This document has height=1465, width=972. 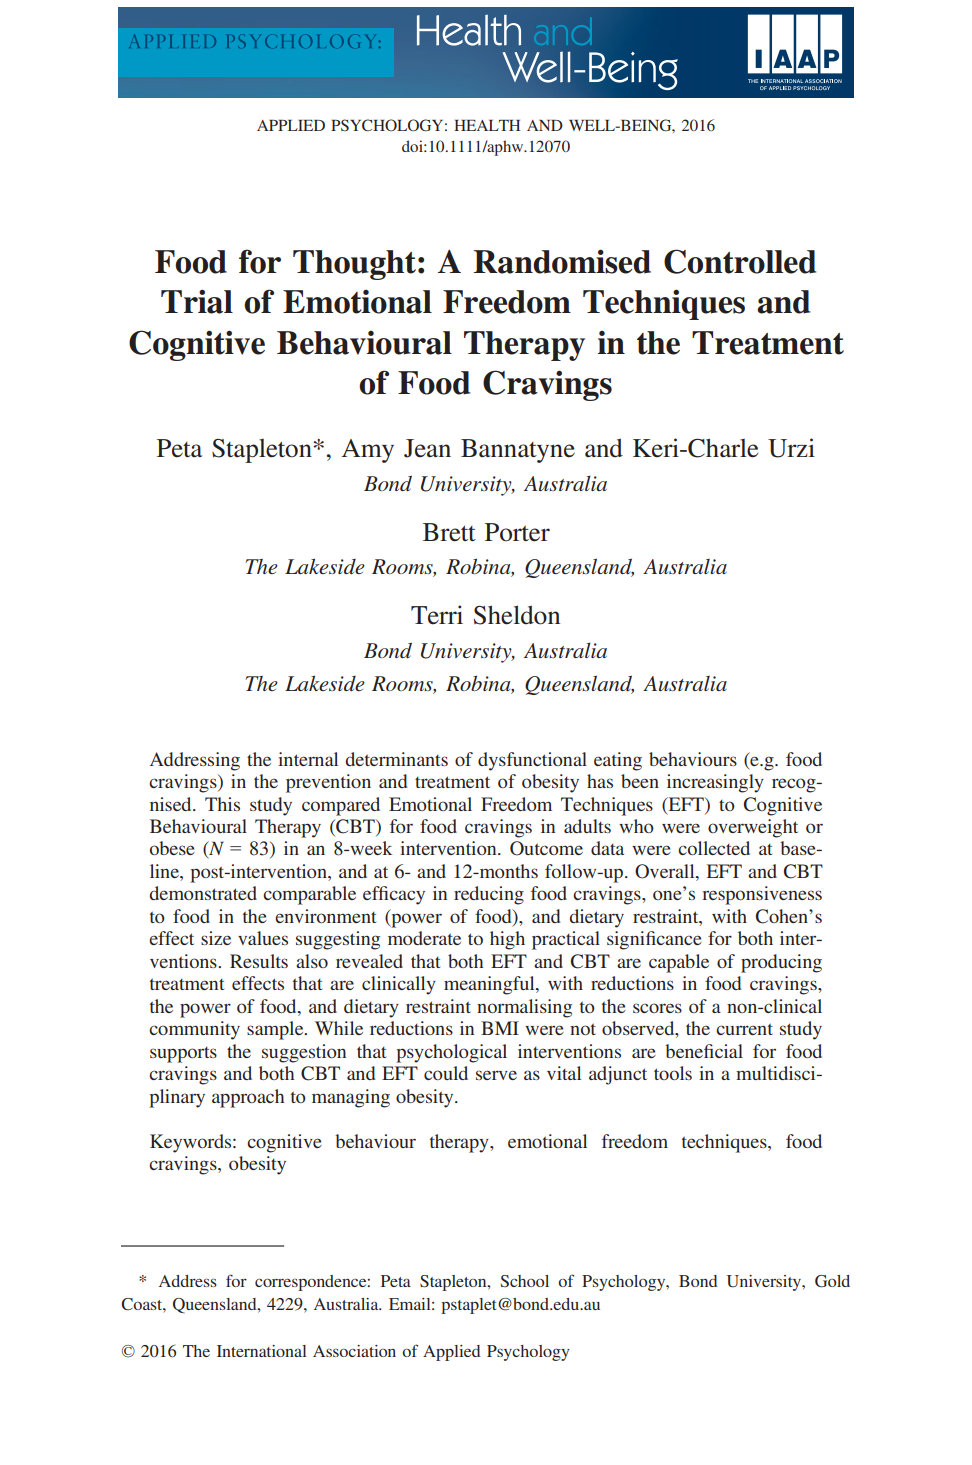 I want to click on suggestion, so click(x=304, y=1053).
